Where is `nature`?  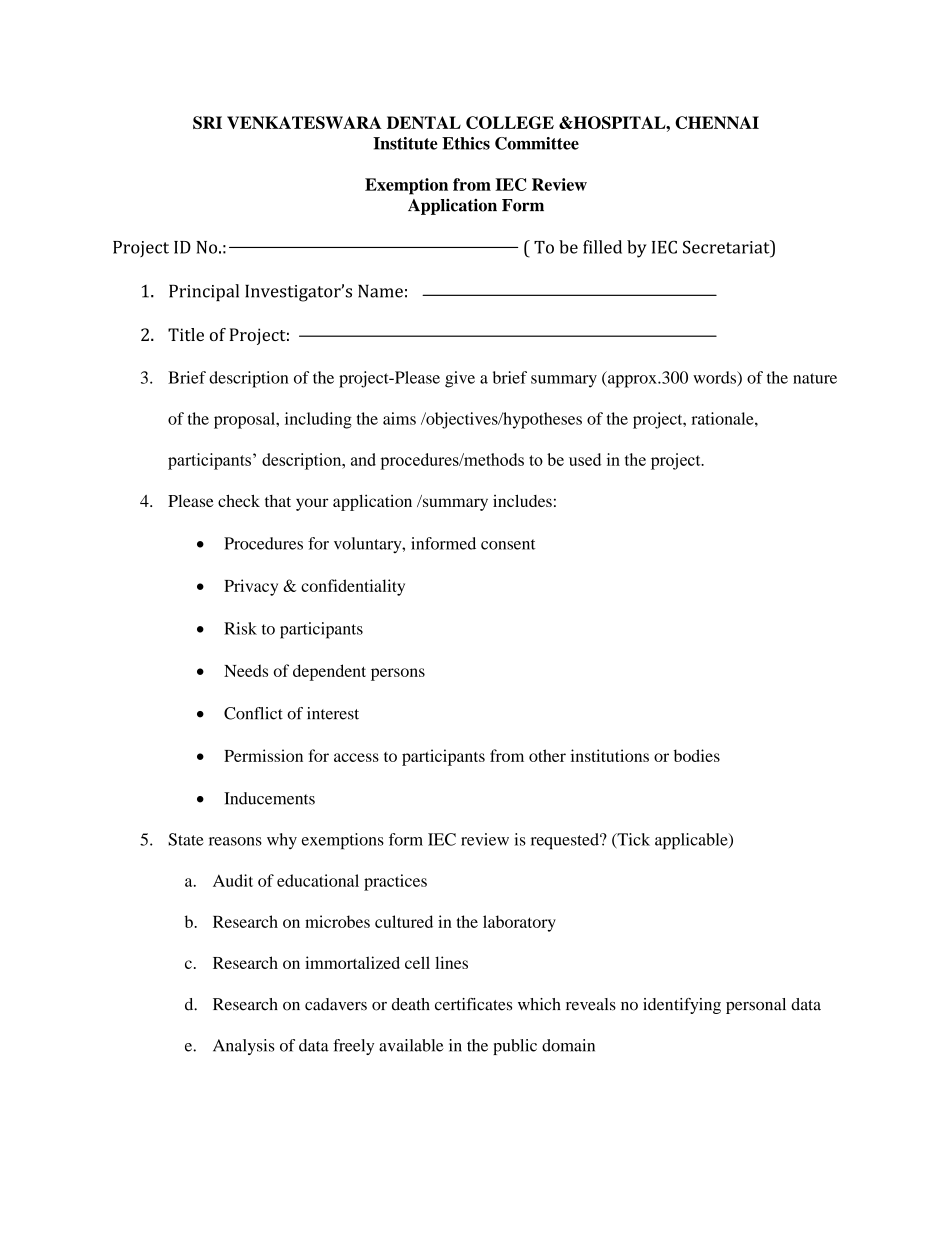
nature is located at coordinates (815, 378).
